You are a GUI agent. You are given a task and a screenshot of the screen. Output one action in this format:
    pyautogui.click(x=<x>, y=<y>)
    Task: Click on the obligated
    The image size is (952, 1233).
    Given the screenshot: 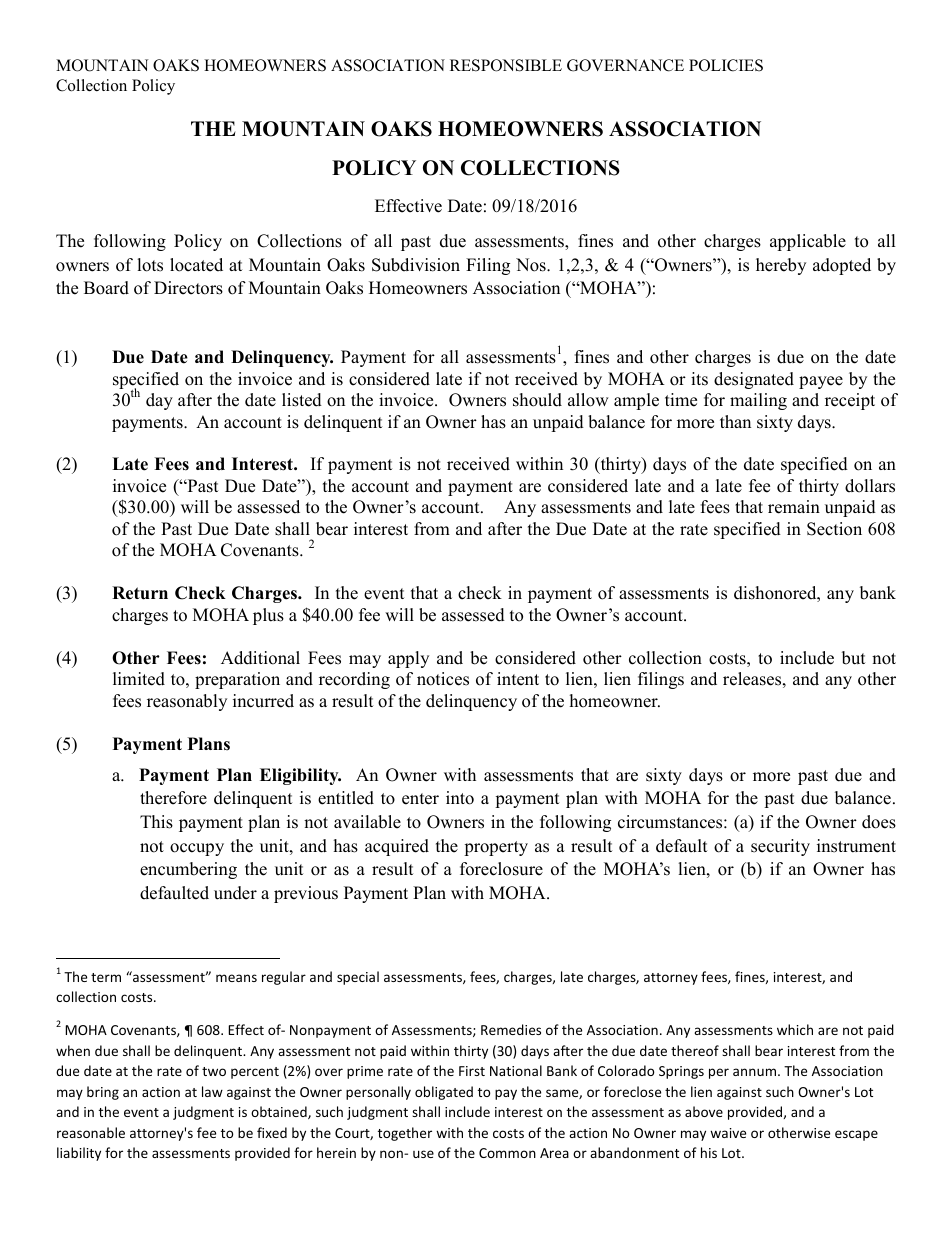 What is the action you would take?
    pyautogui.click(x=444, y=1093)
